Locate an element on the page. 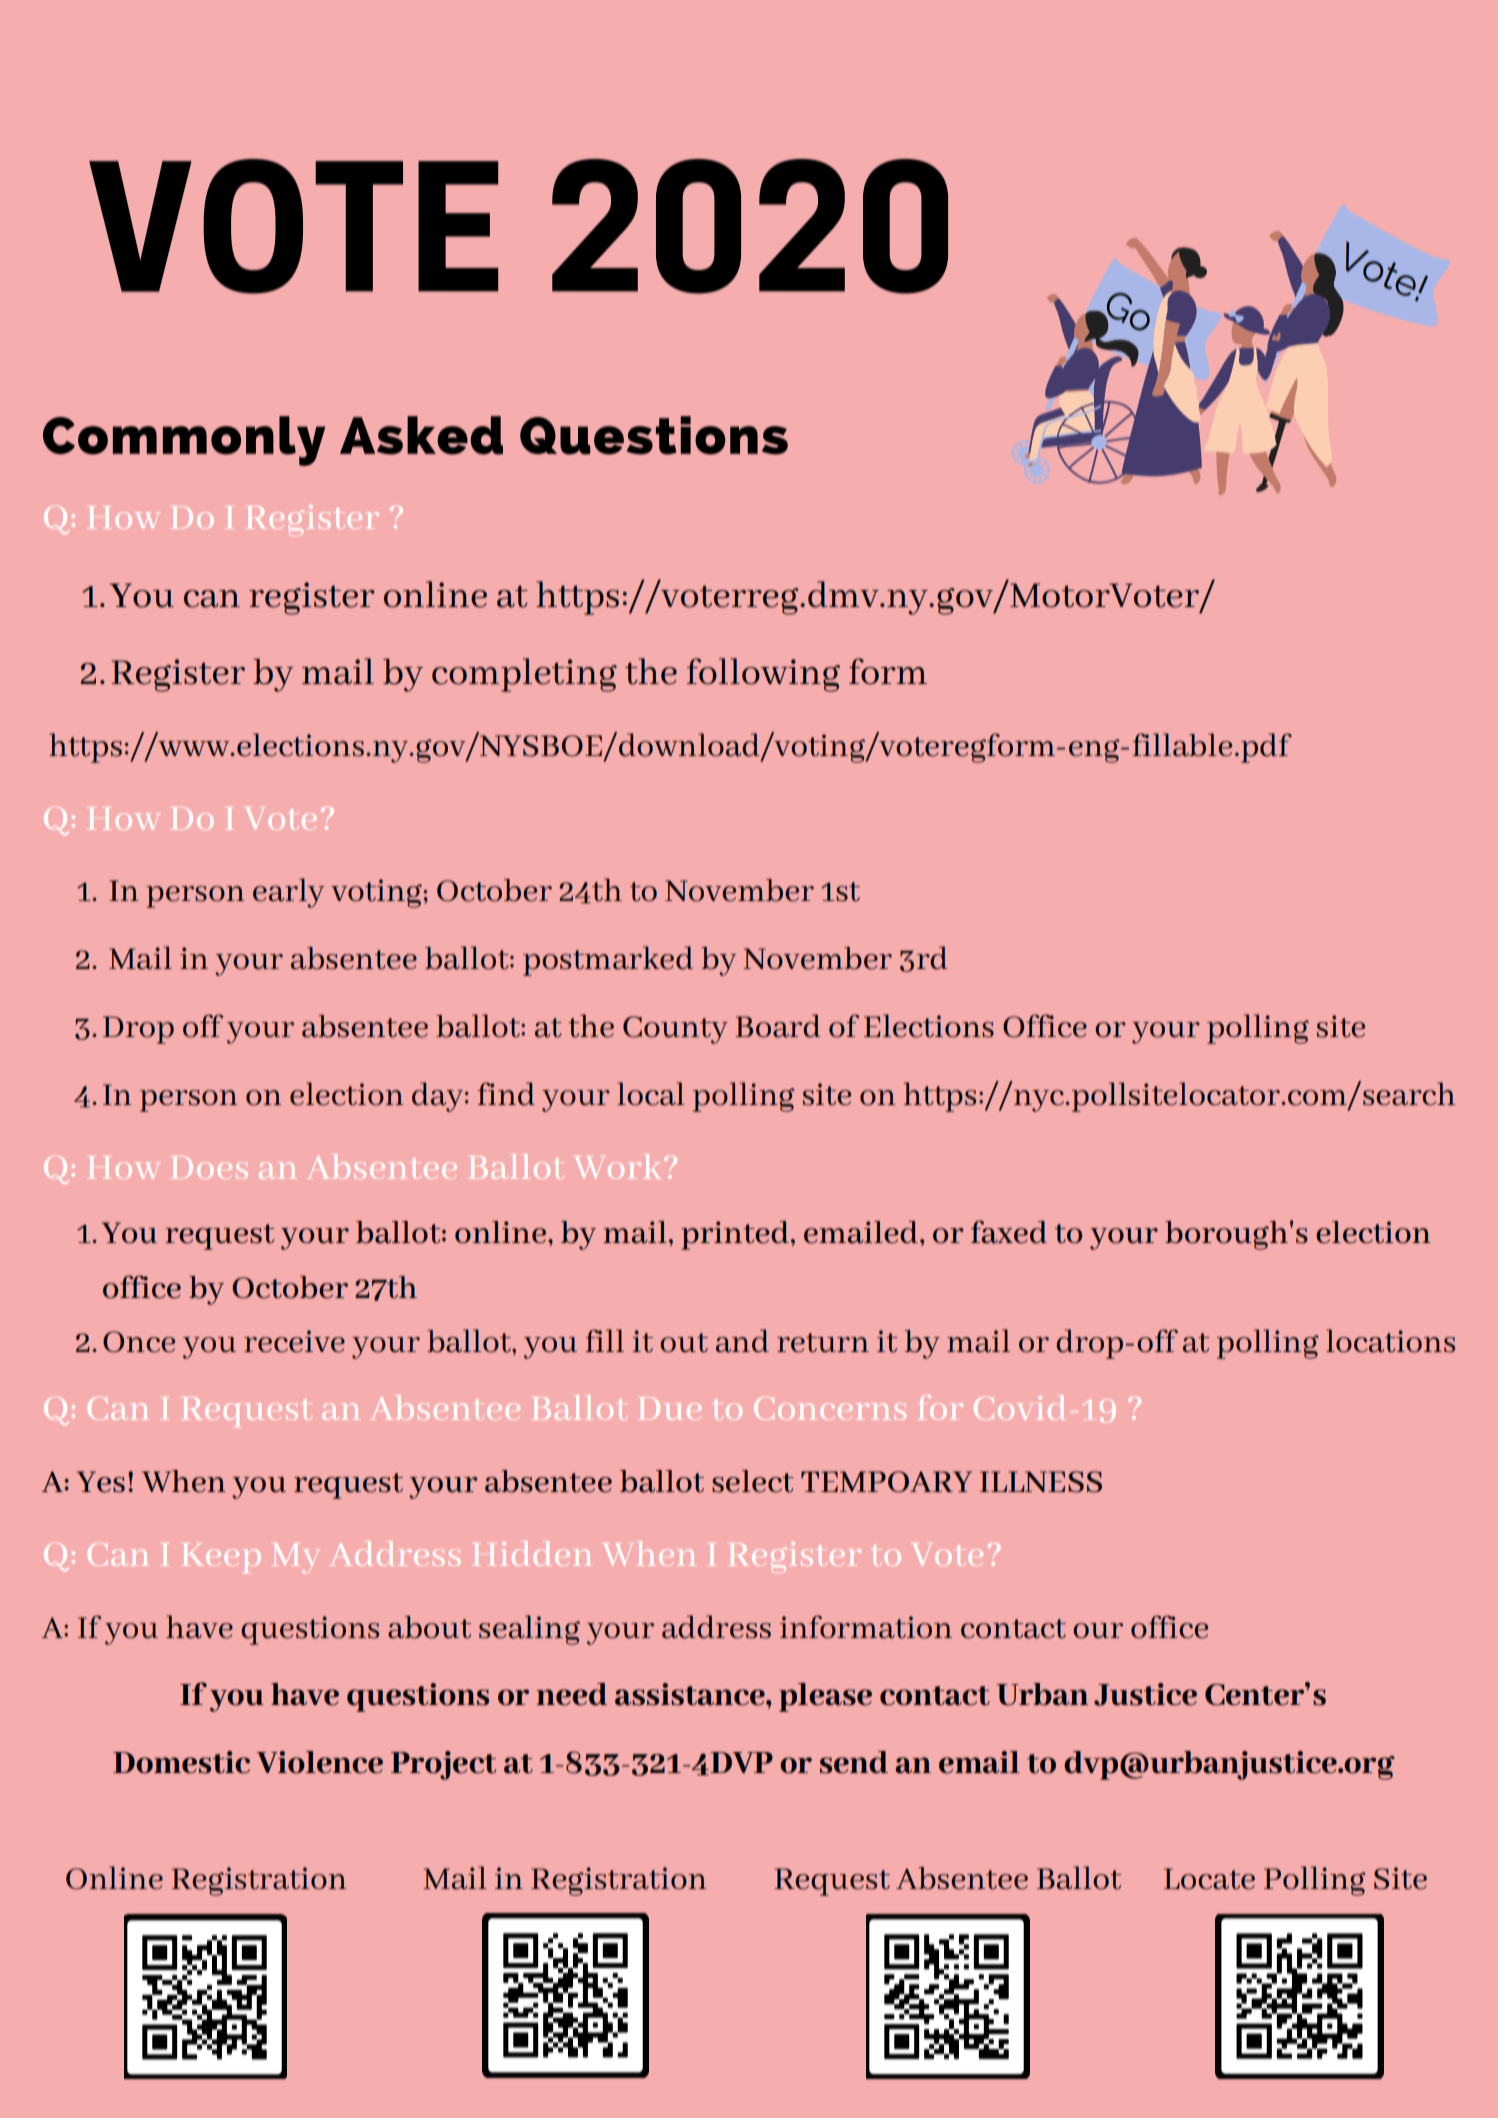 This document has width=1498, height=2118. early is located at coordinates (288, 893).
